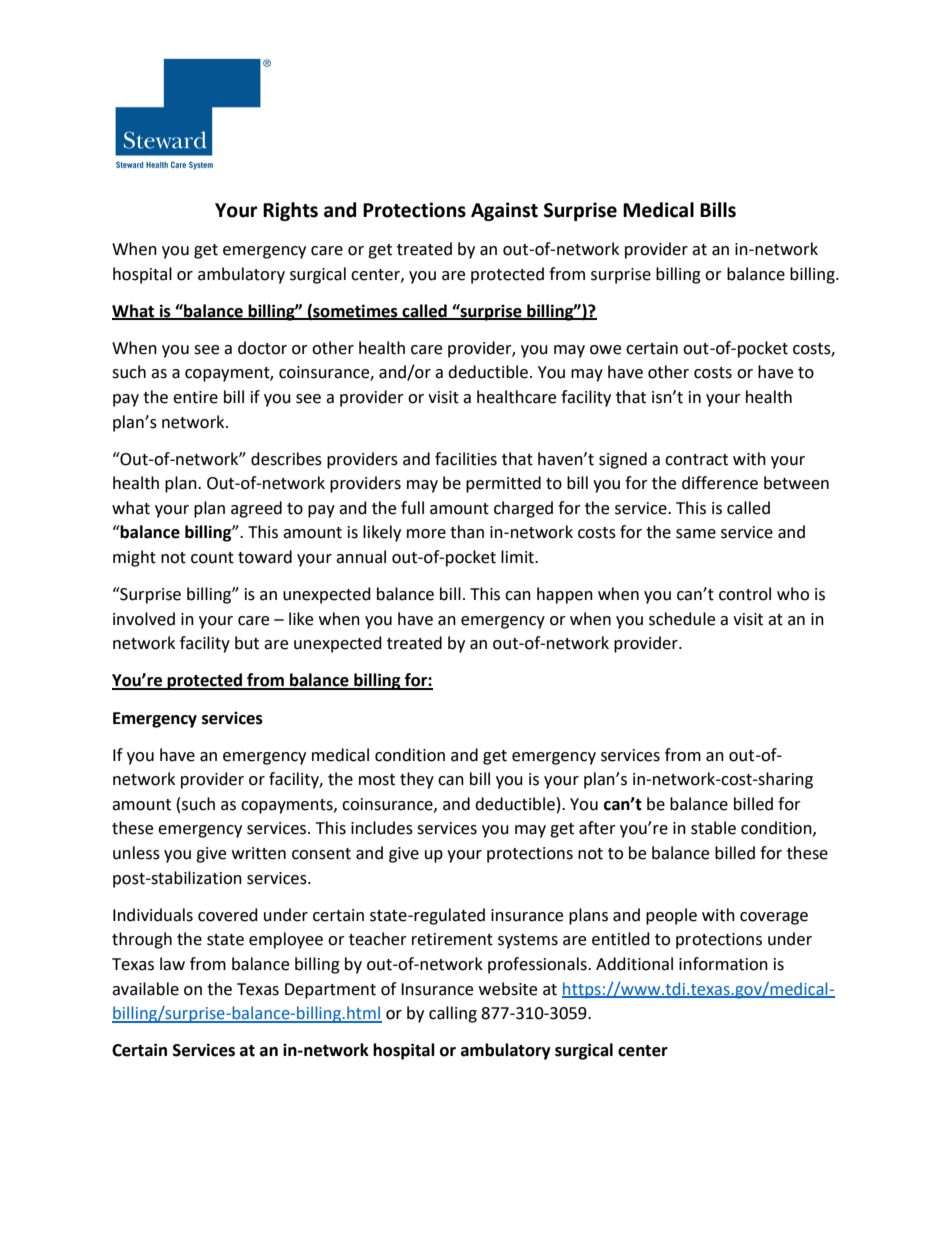  Describe the element at coordinates (605, 350) in the screenshot. I see `owe` at that location.
